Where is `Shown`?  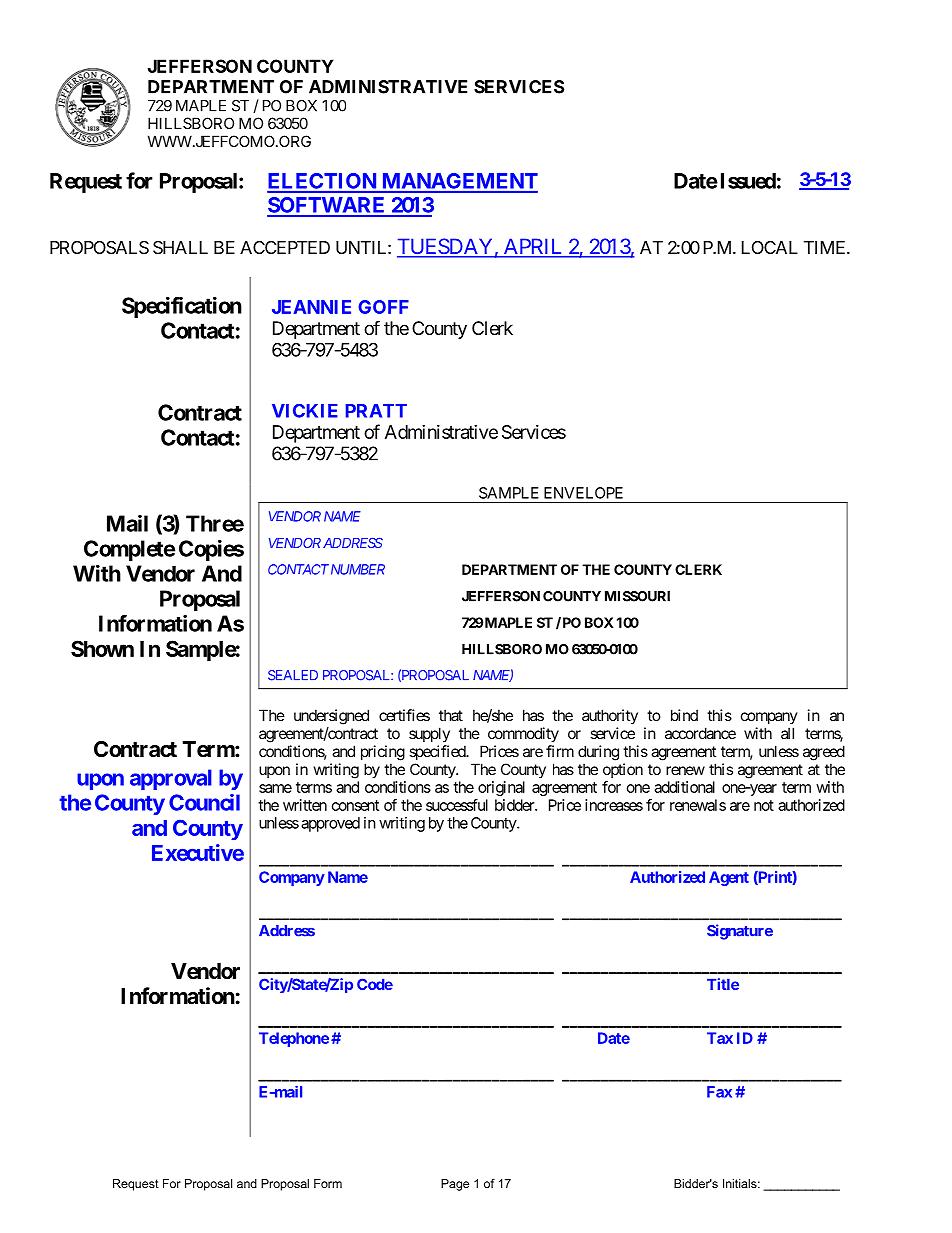 Shown is located at coordinates (102, 648).
